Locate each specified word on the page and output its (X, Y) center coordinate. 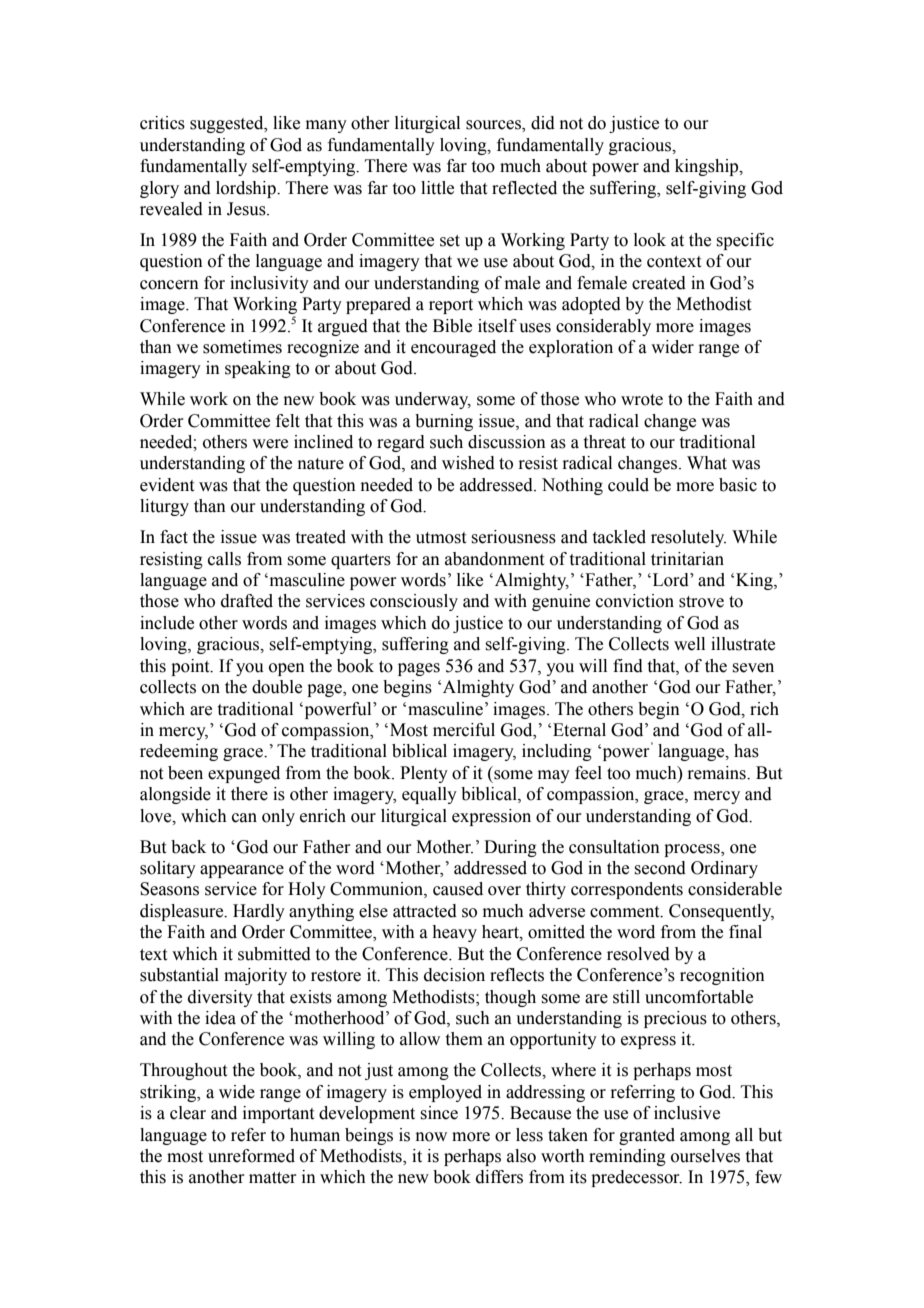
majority (255, 976)
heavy (454, 933)
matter (273, 1178)
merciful (464, 730)
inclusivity (269, 284)
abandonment (494, 559)
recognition (722, 976)
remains (717, 773)
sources (494, 126)
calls (224, 559)
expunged (244, 774)
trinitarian (687, 559)
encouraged (453, 348)
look (650, 240)
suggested (228, 124)
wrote (642, 400)
